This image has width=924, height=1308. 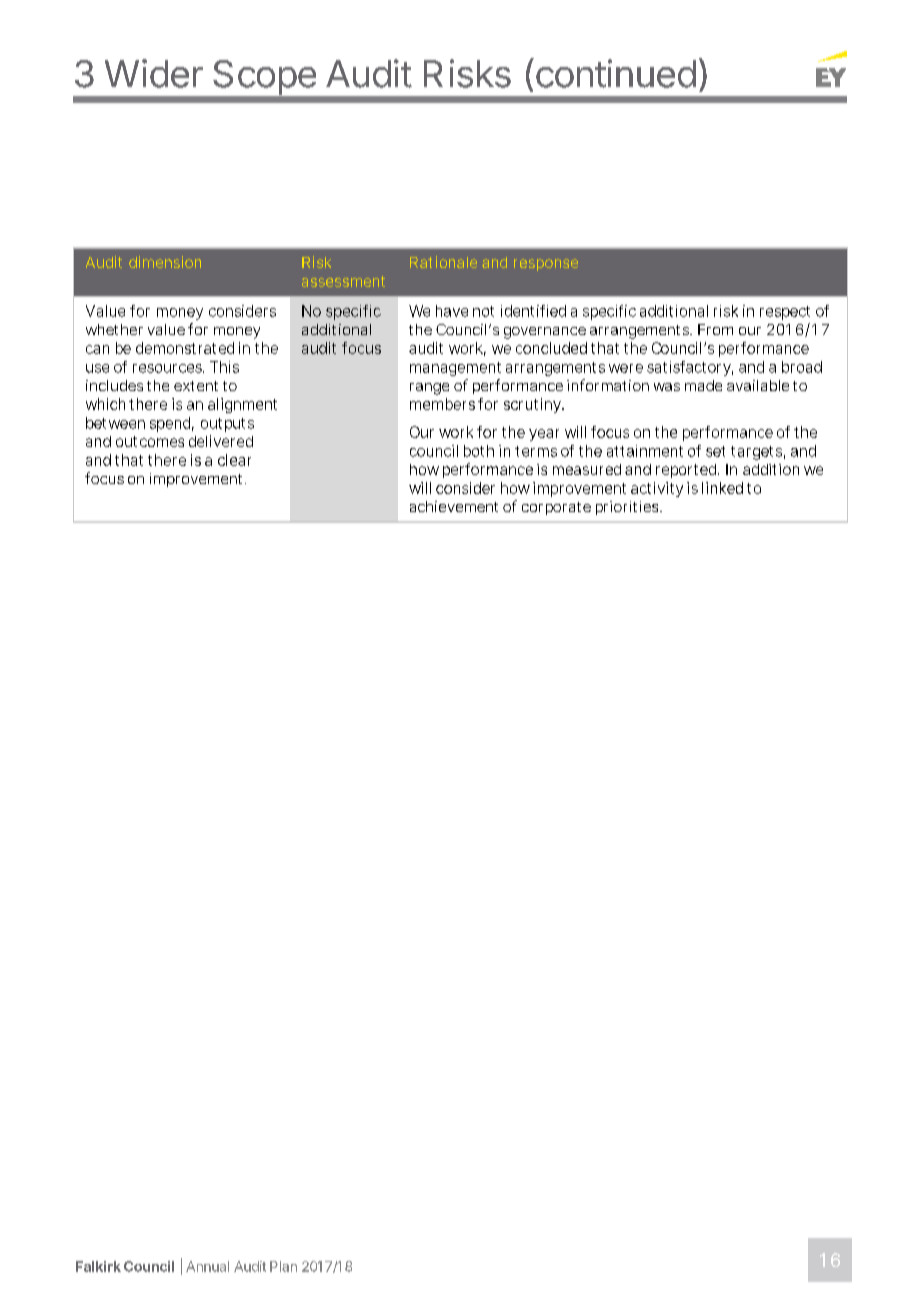 I want to click on Wider, so click(x=154, y=73).
